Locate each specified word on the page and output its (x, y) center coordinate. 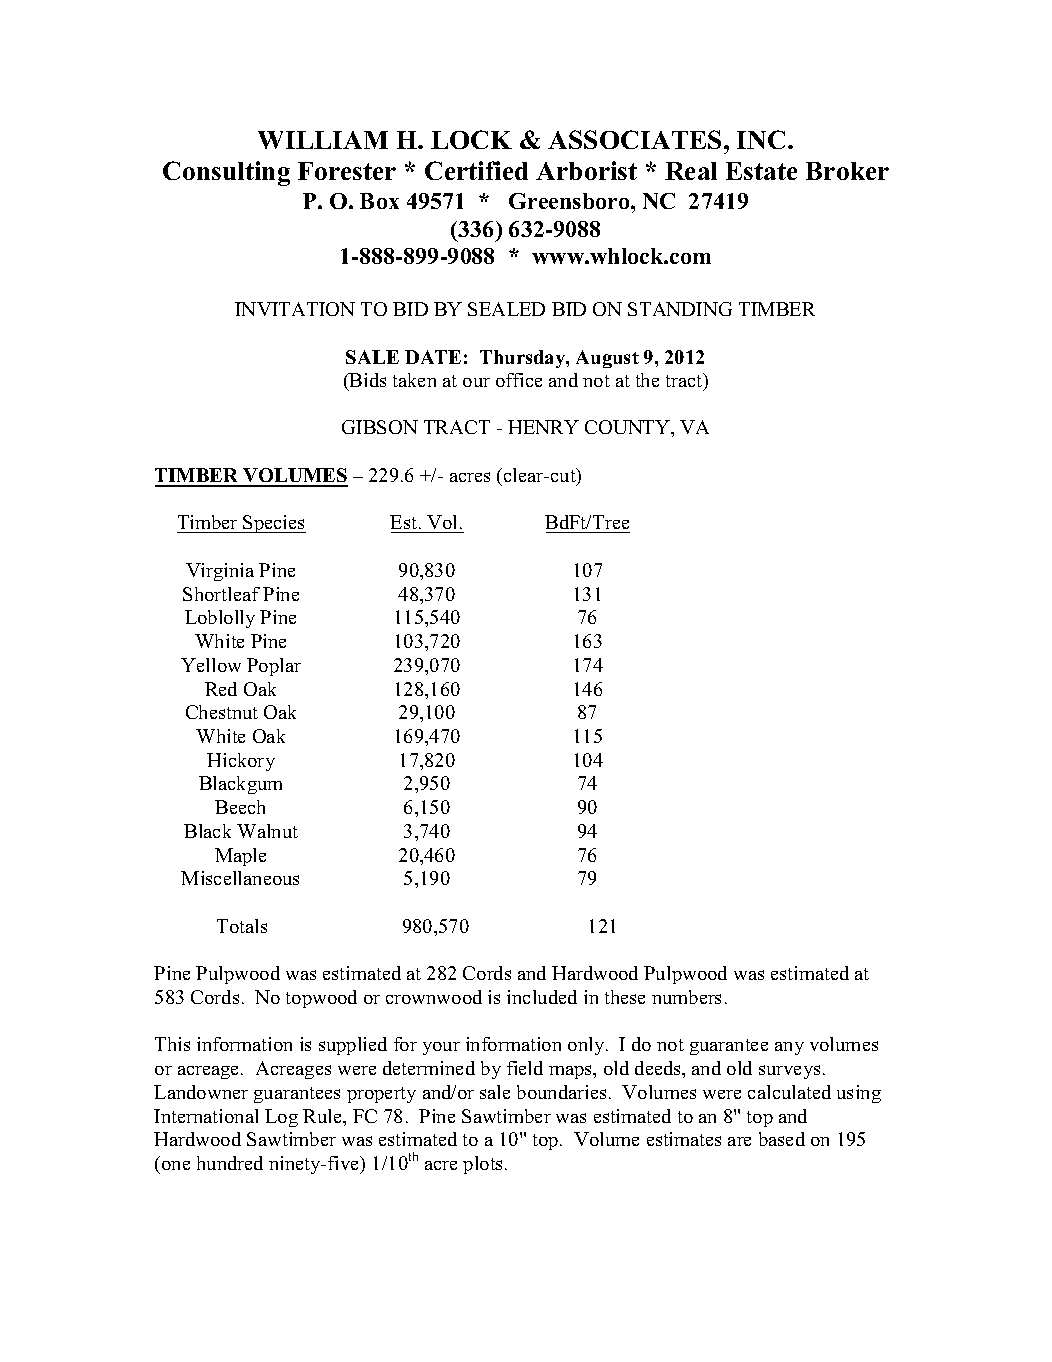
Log (281, 1118)
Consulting (226, 173)
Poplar (274, 667)
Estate (761, 171)
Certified (476, 170)
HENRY (543, 427)
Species (274, 524)
